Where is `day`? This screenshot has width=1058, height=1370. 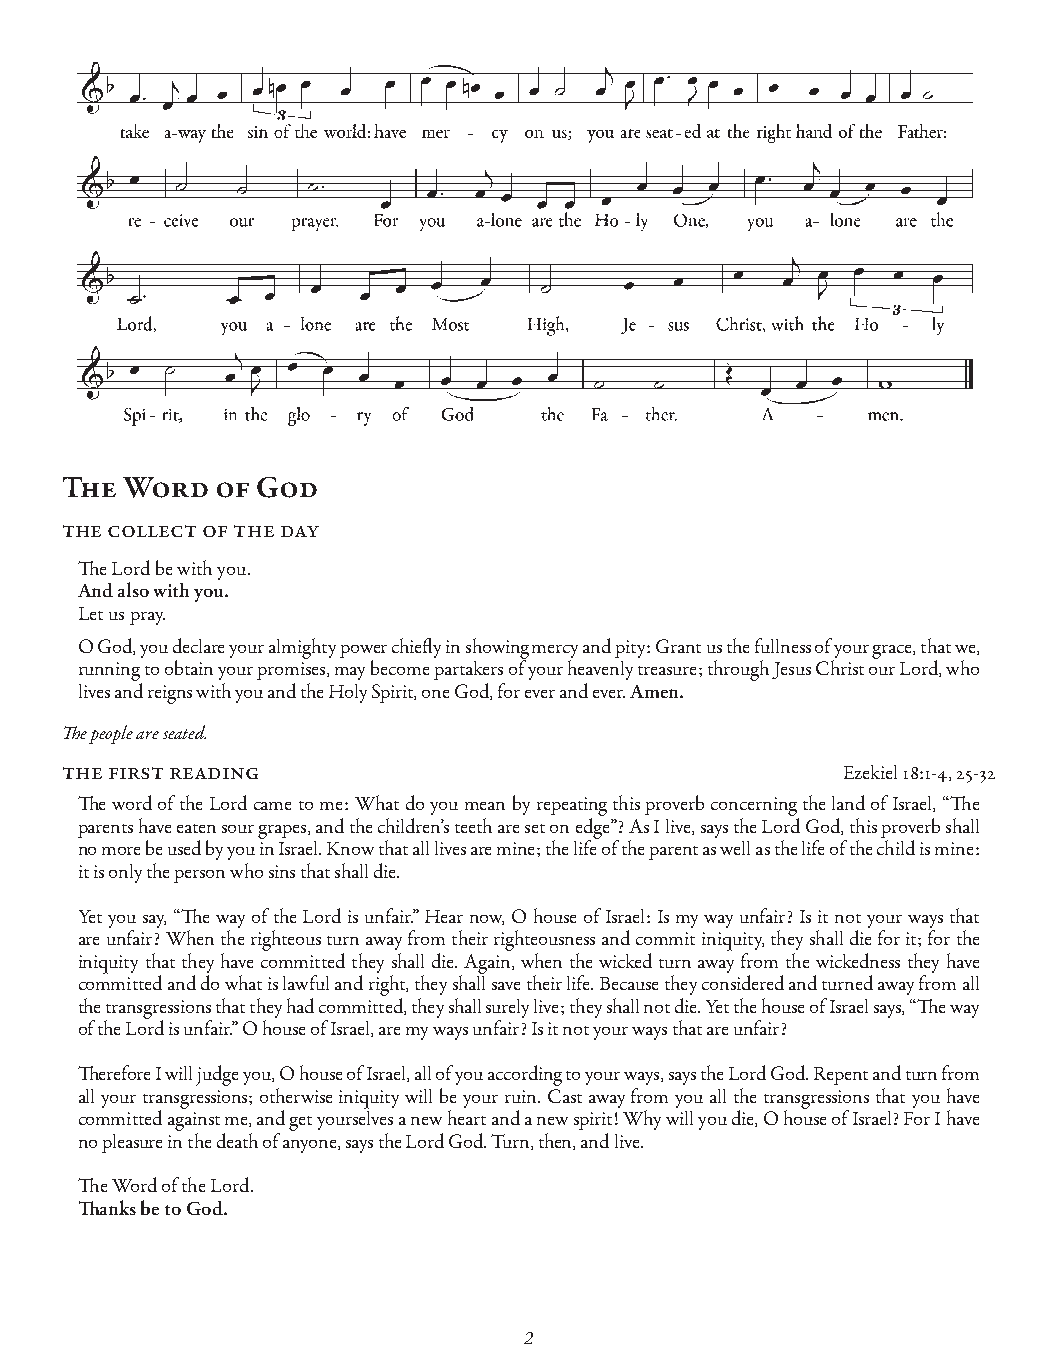
day is located at coordinates (300, 531).
